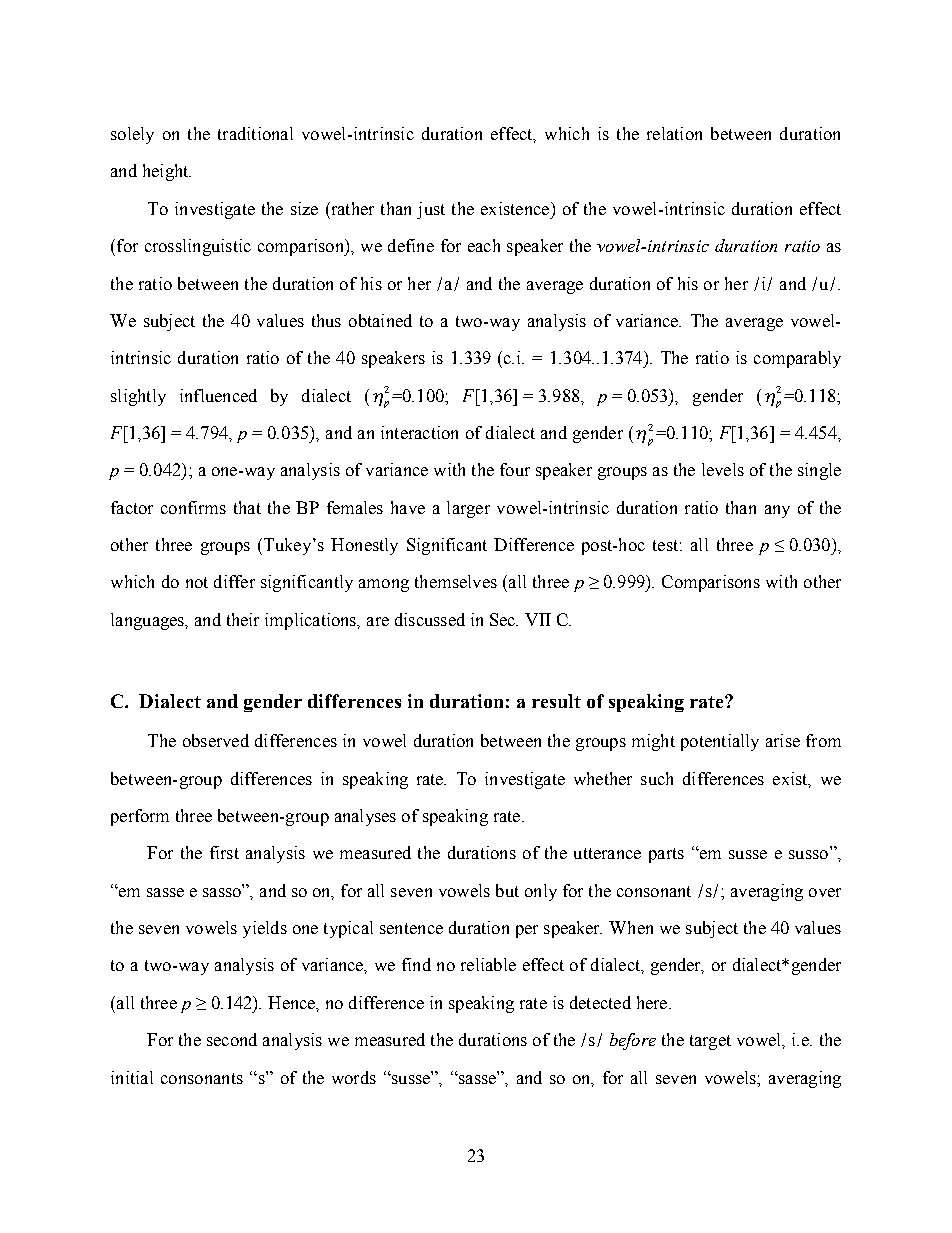  I want to click on just, so click(431, 210).
